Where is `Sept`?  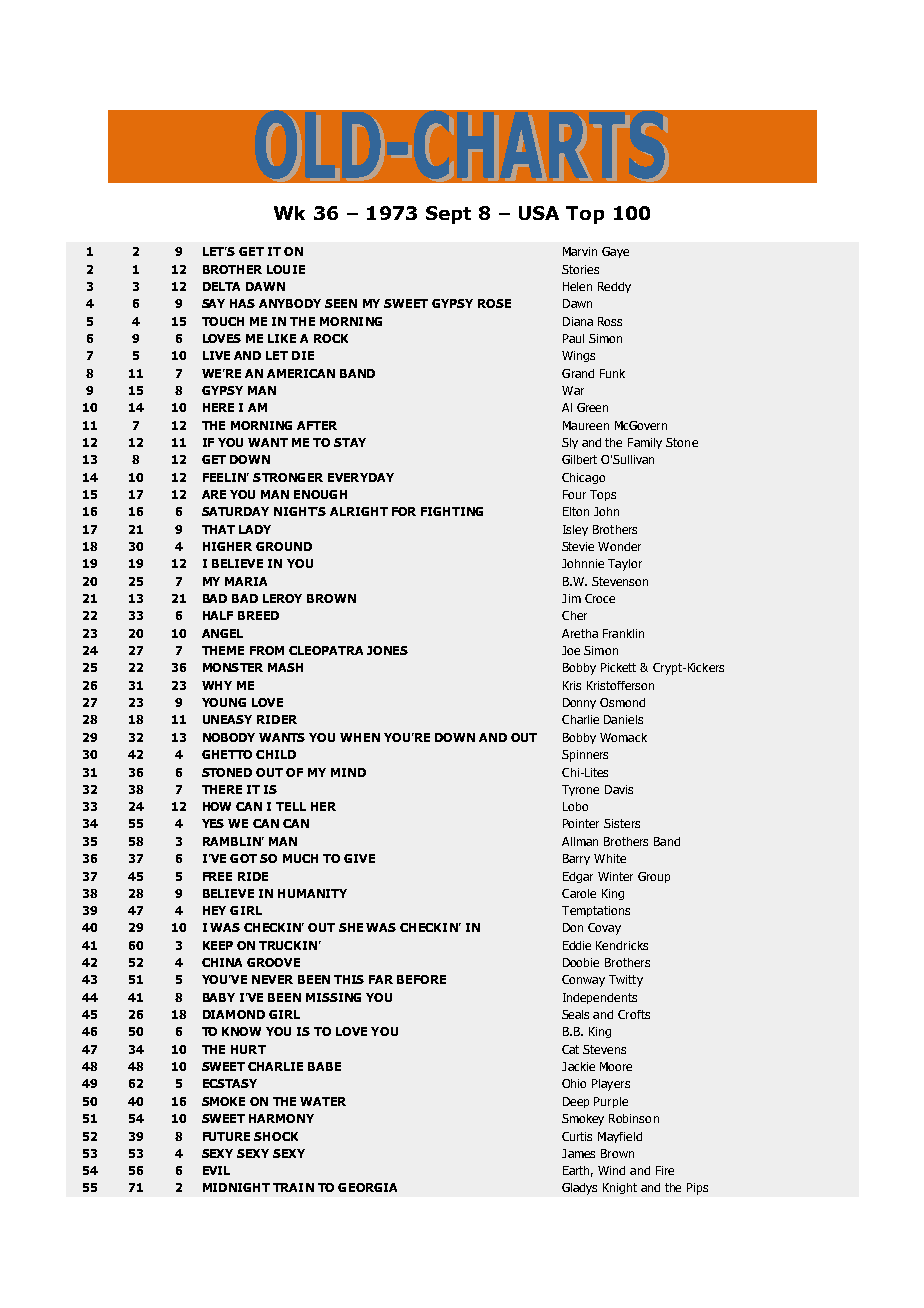
Sept is located at coordinates (448, 215).
